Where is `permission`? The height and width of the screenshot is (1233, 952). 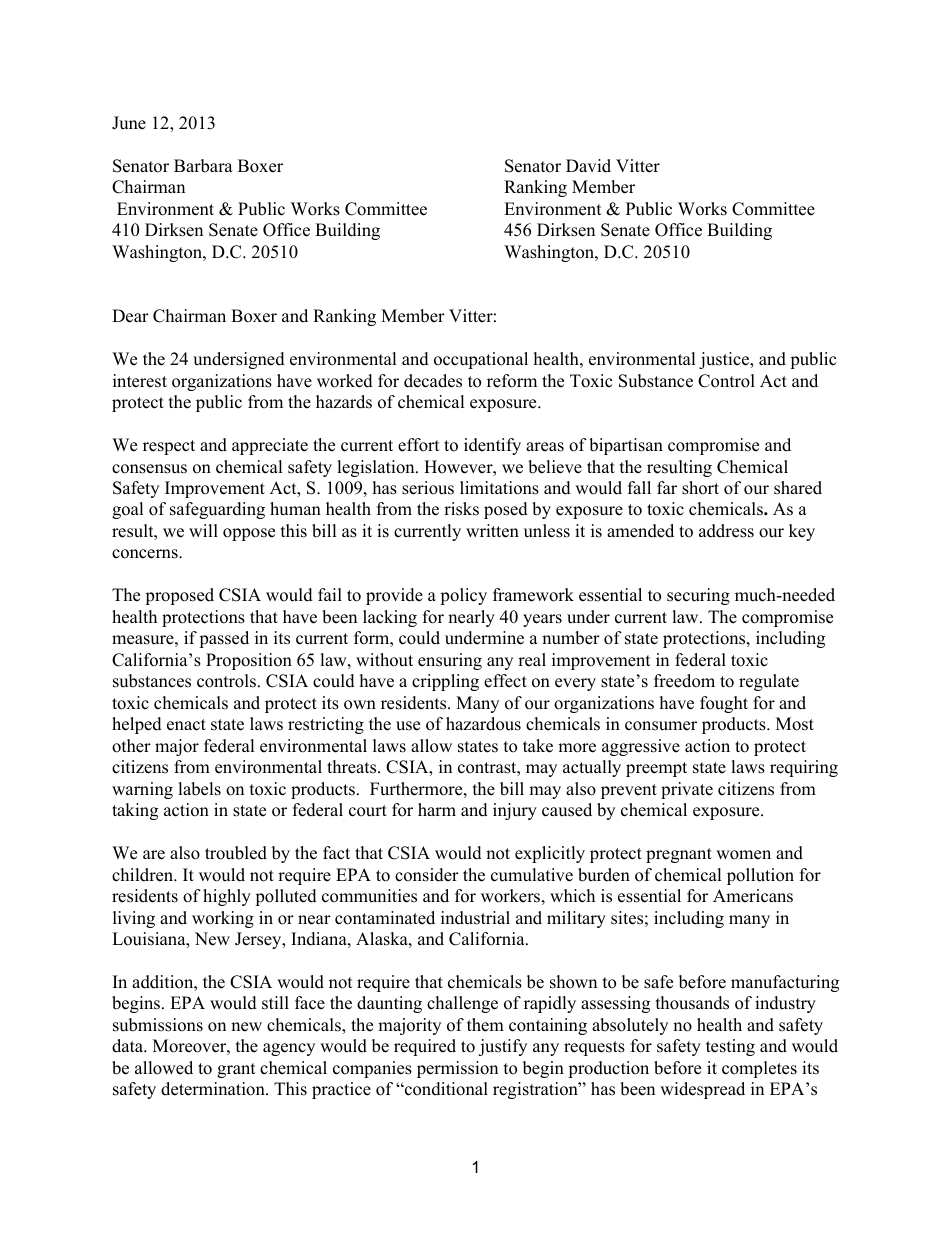 permission is located at coordinates (457, 1069).
